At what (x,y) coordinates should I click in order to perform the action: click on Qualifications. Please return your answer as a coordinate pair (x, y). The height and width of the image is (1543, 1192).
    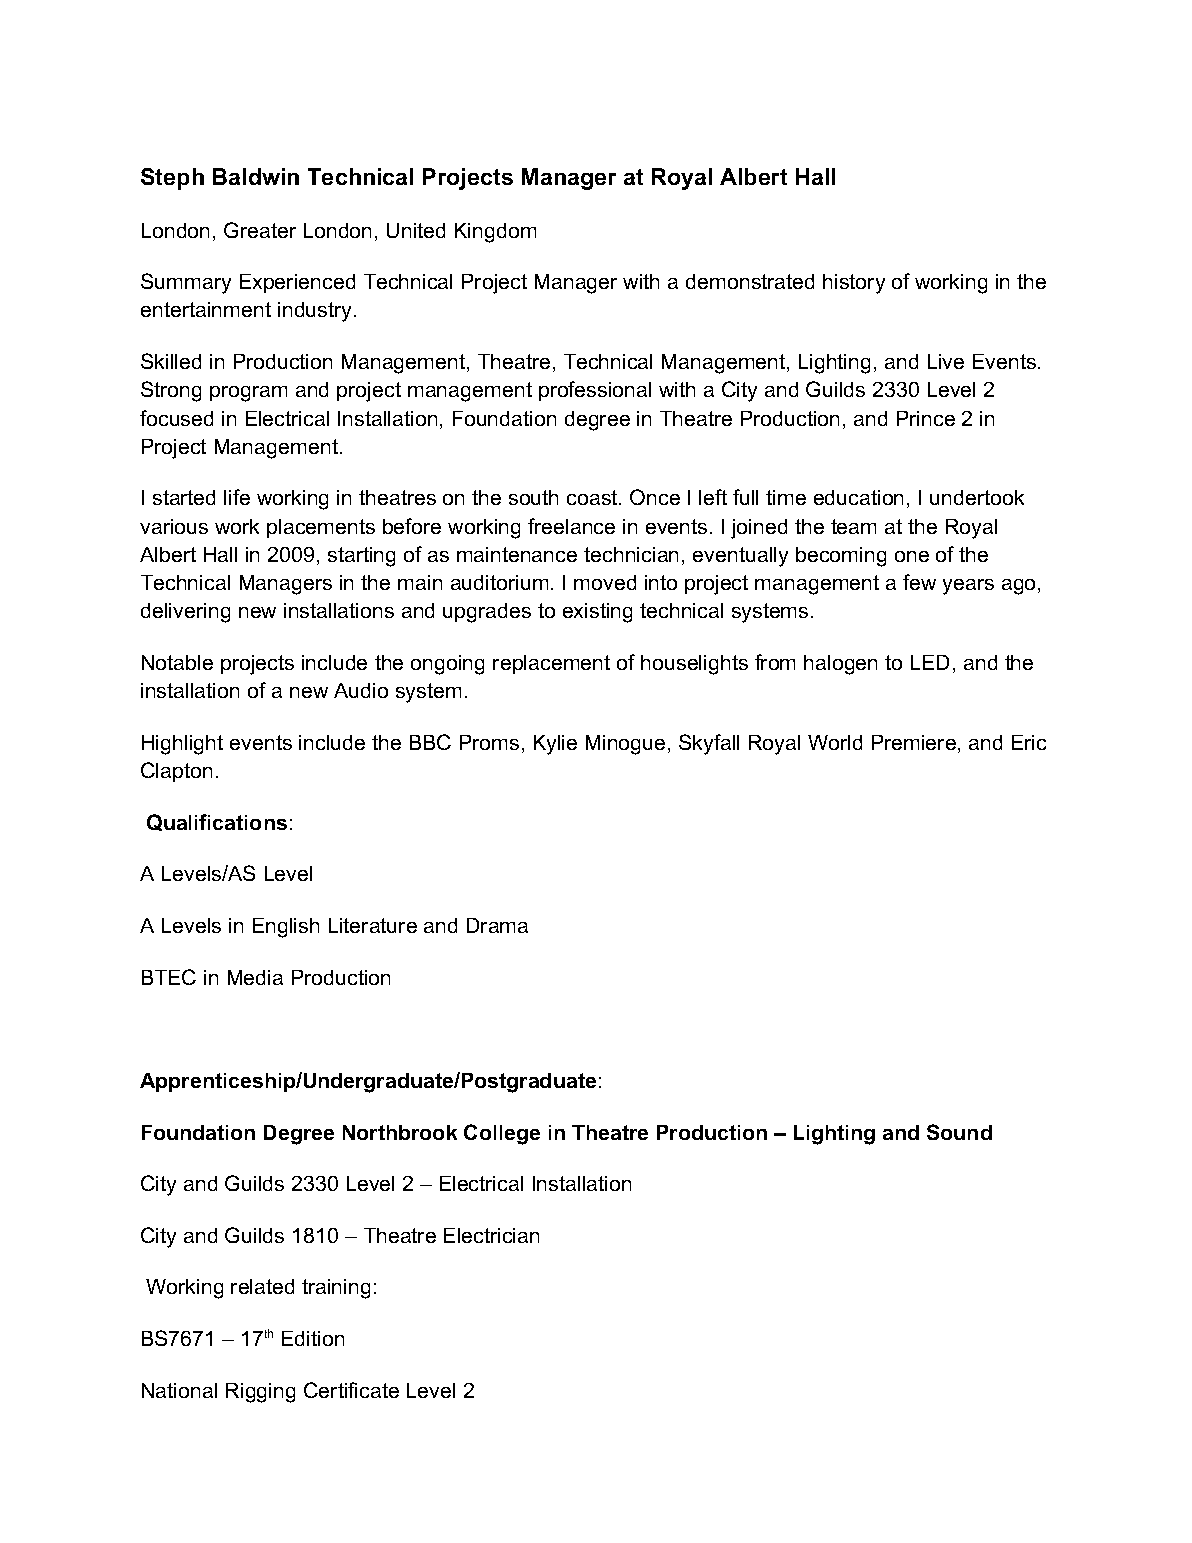
    Looking at the image, I should click on (217, 822).
